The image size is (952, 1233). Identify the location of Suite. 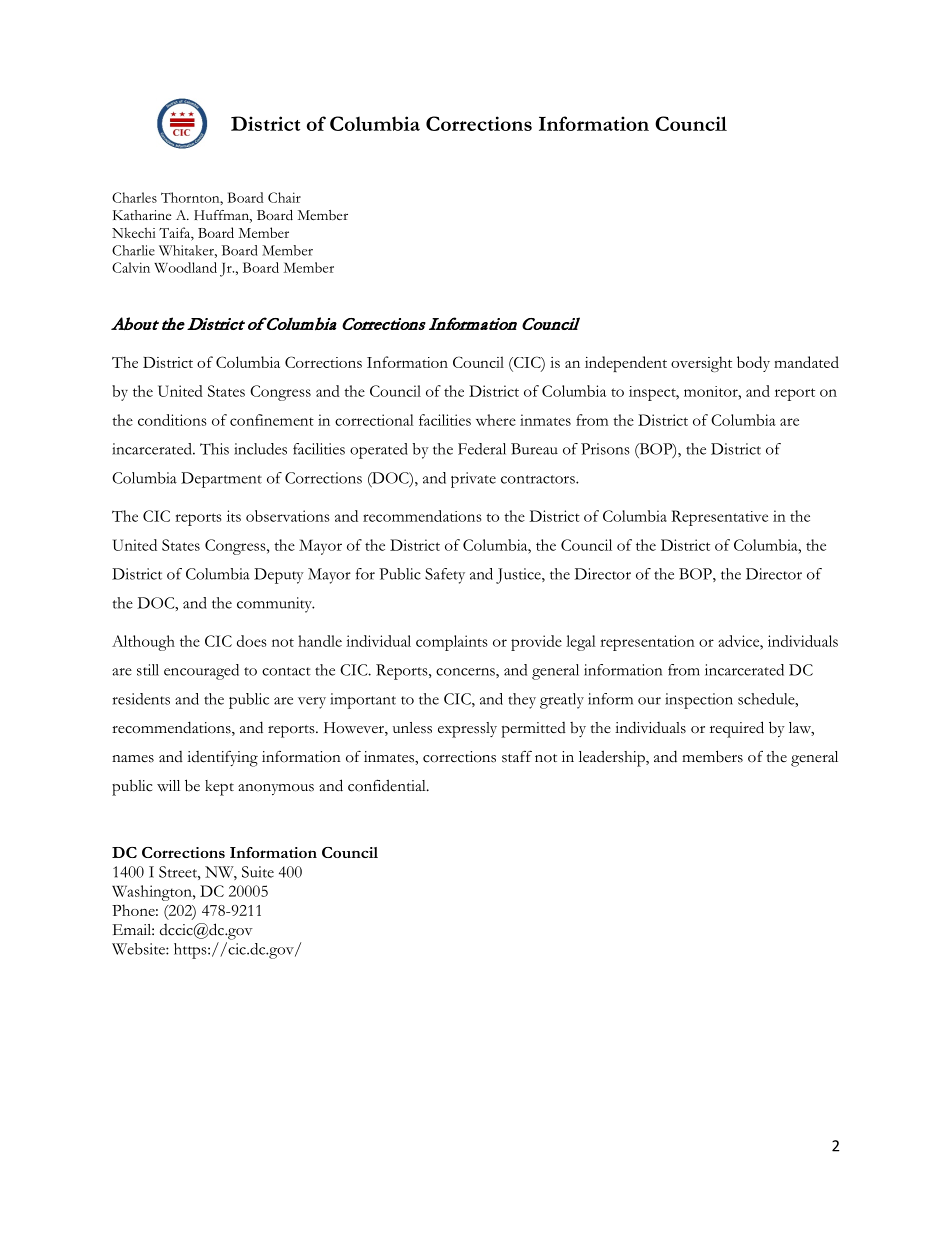
(258, 872).
